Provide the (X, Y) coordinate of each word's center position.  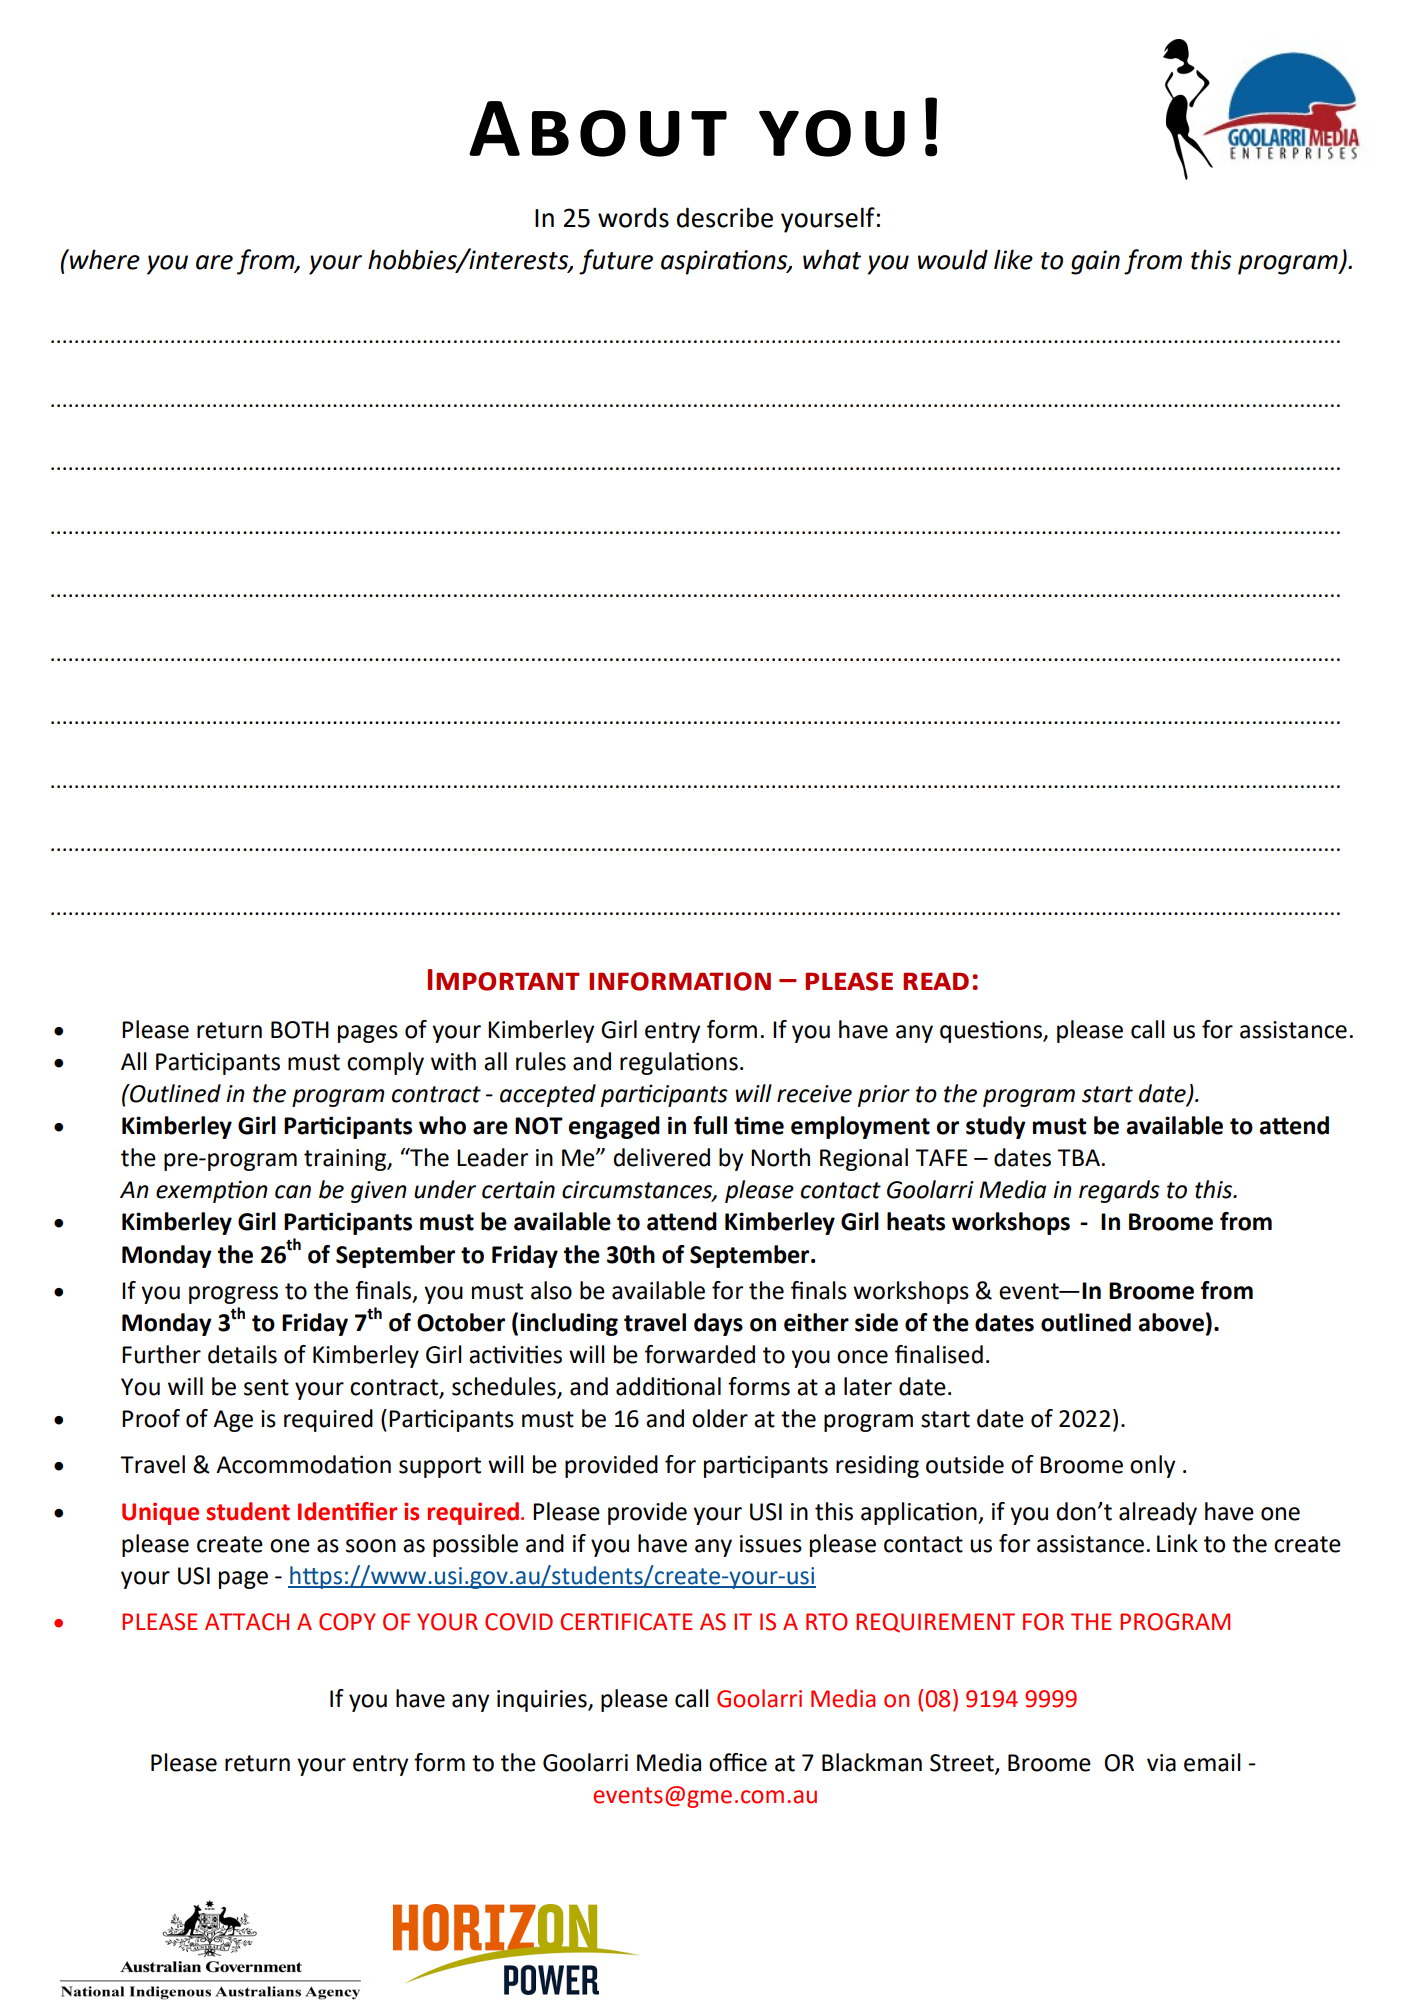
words (633, 217)
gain (1095, 262)
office (738, 1762)
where (104, 259)
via (1161, 1763)
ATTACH (247, 1622)
